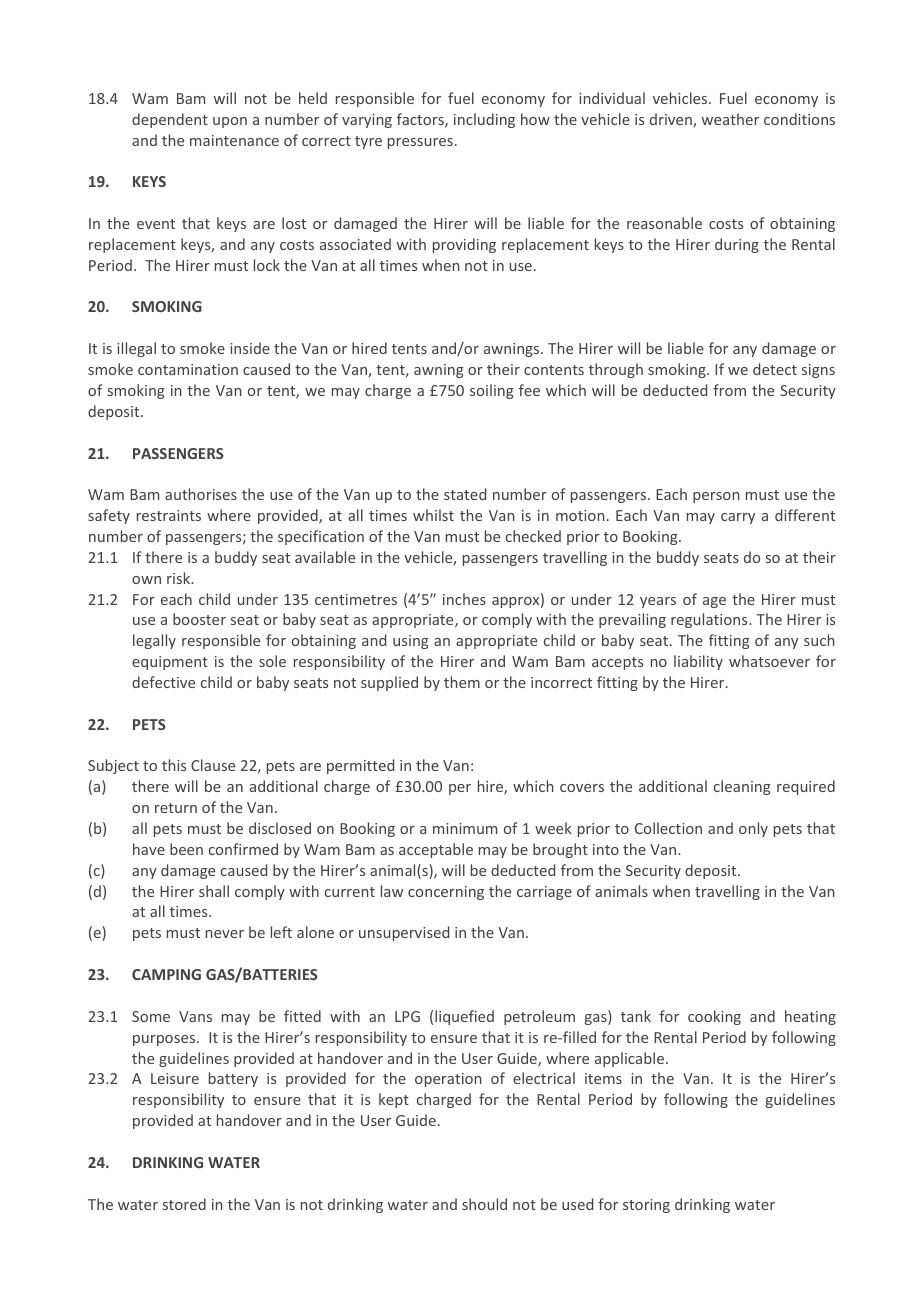  I want to click on storing, so click(646, 1206).
